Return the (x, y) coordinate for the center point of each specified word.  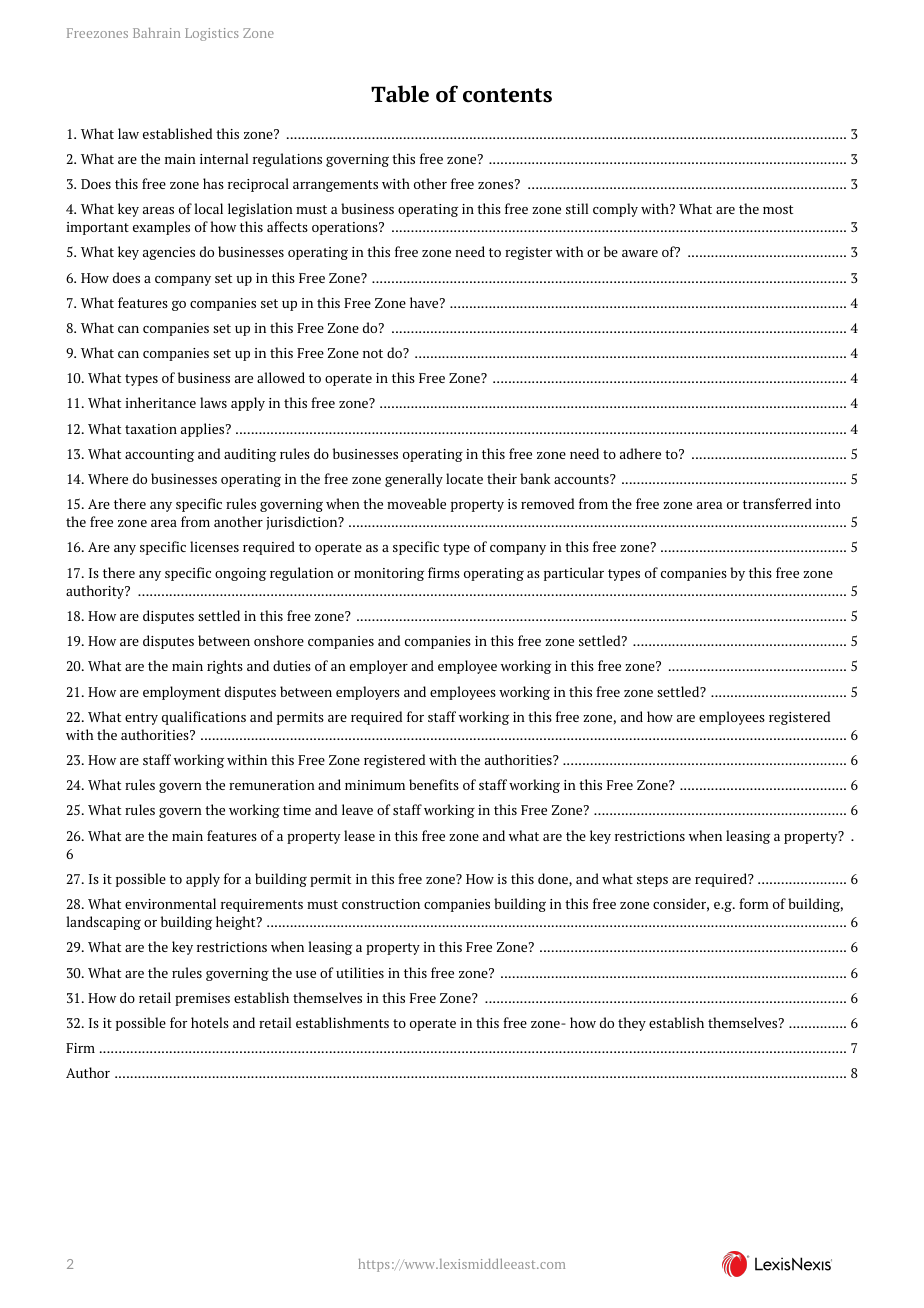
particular (574, 574)
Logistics (212, 34)
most (778, 209)
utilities (360, 972)
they (632, 1024)
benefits (434, 784)
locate (464, 478)
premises (202, 999)
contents (507, 95)
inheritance (161, 402)
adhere (640, 453)
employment (182, 693)
